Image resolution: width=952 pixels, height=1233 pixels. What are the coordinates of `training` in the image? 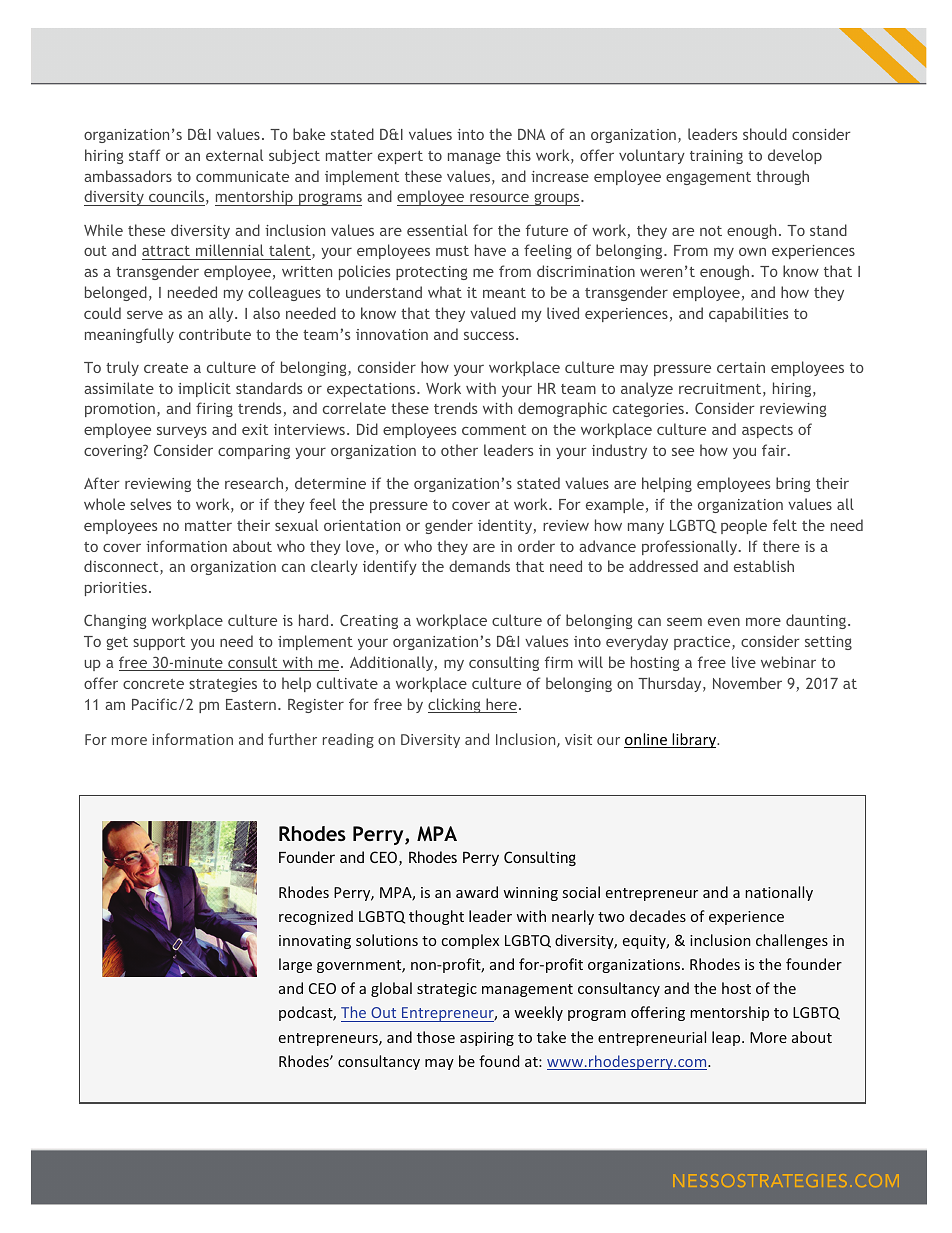 It's located at (716, 157).
